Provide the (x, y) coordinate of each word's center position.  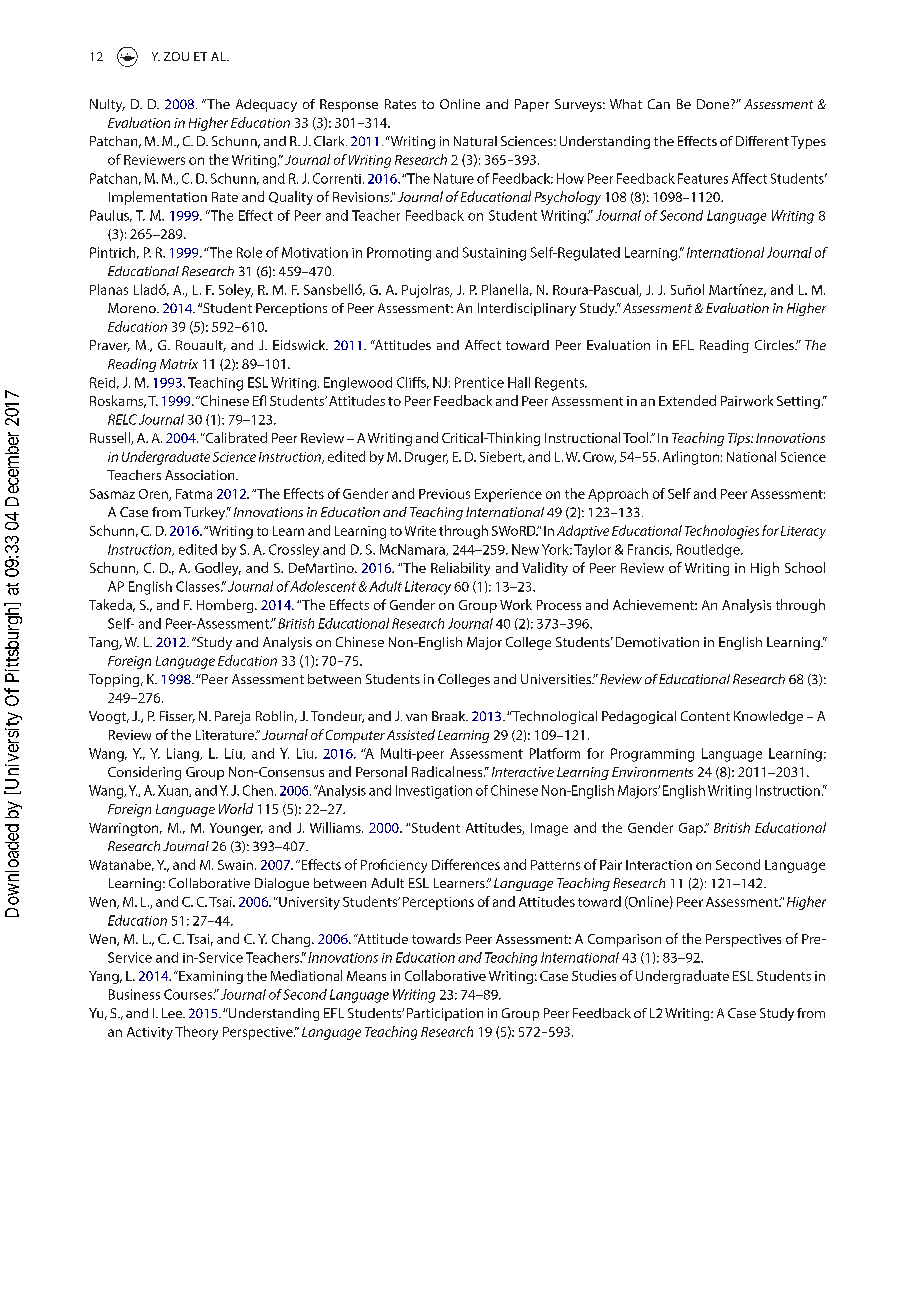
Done (714, 104)
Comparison (624, 940)
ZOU (176, 56)
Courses (189, 994)
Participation (445, 1014)
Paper (532, 105)
